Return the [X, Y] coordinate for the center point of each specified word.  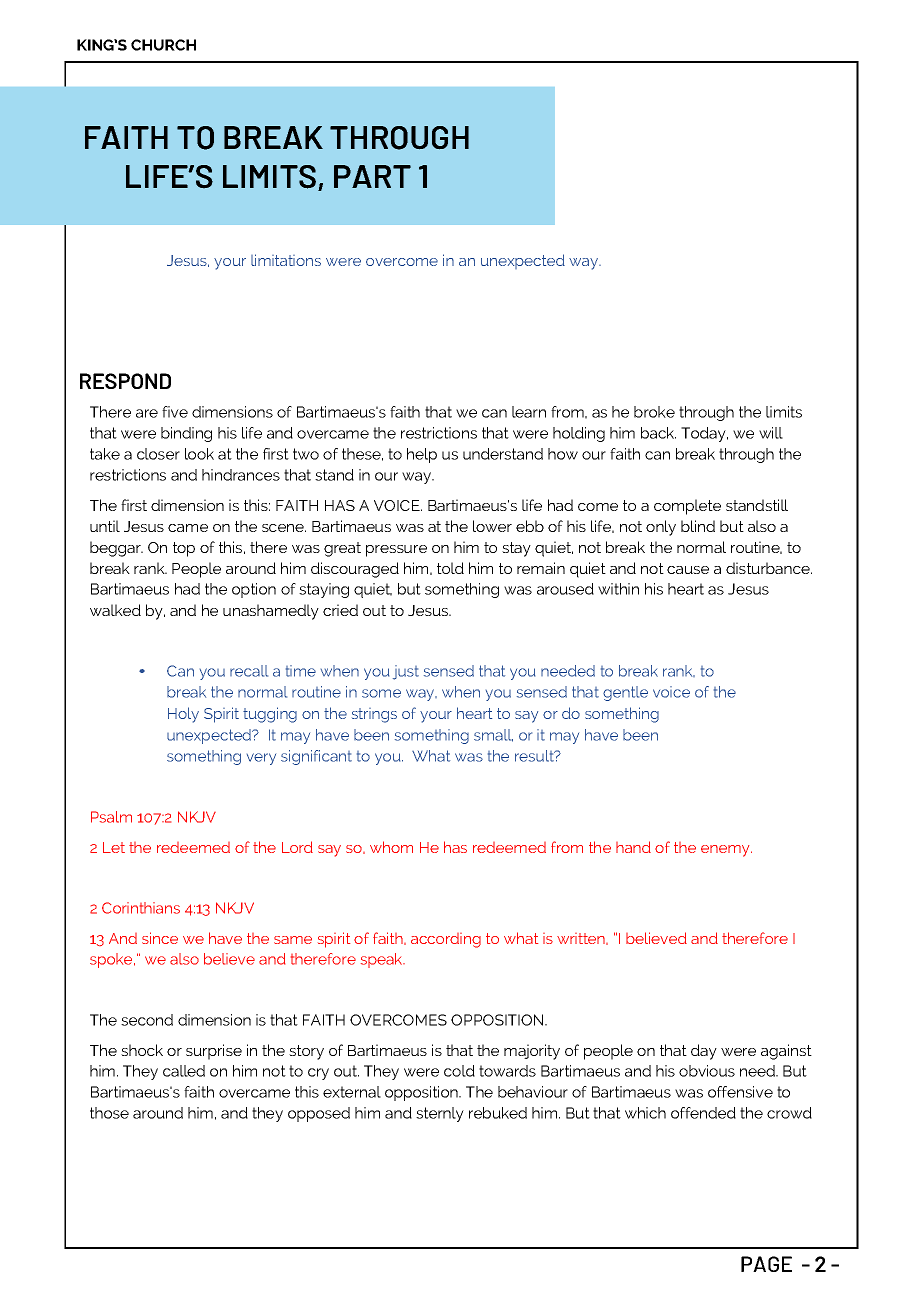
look [199, 454]
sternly [440, 1114]
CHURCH [163, 45]
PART [372, 176]
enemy [726, 851]
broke [654, 412]
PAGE [766, 1264]
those [109, 1113]
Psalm [111, 817]
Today [704, 434]
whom [391, 847]
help [422, 455]
